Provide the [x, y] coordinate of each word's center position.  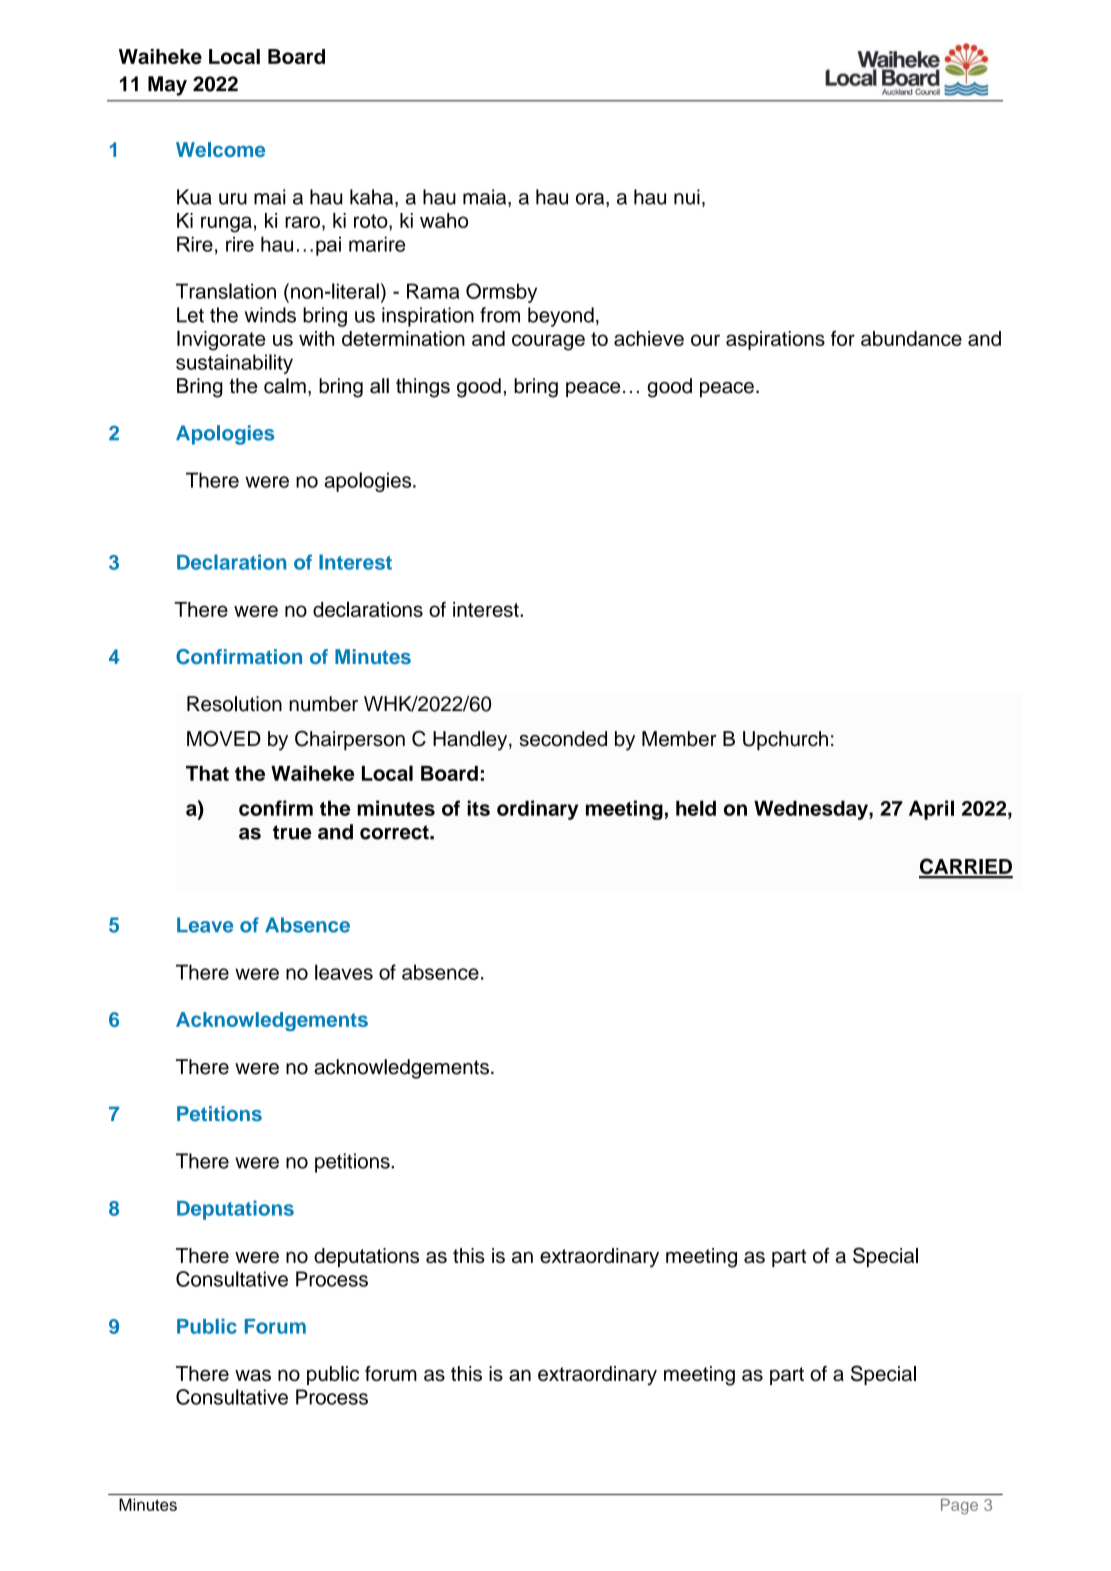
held [696, 808]
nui [687, 197]
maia [486, 198]
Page [959, 1507]
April [931, 810]
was [253, 1375]
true [292, 832]
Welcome [220, 149]
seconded [563, 739]
